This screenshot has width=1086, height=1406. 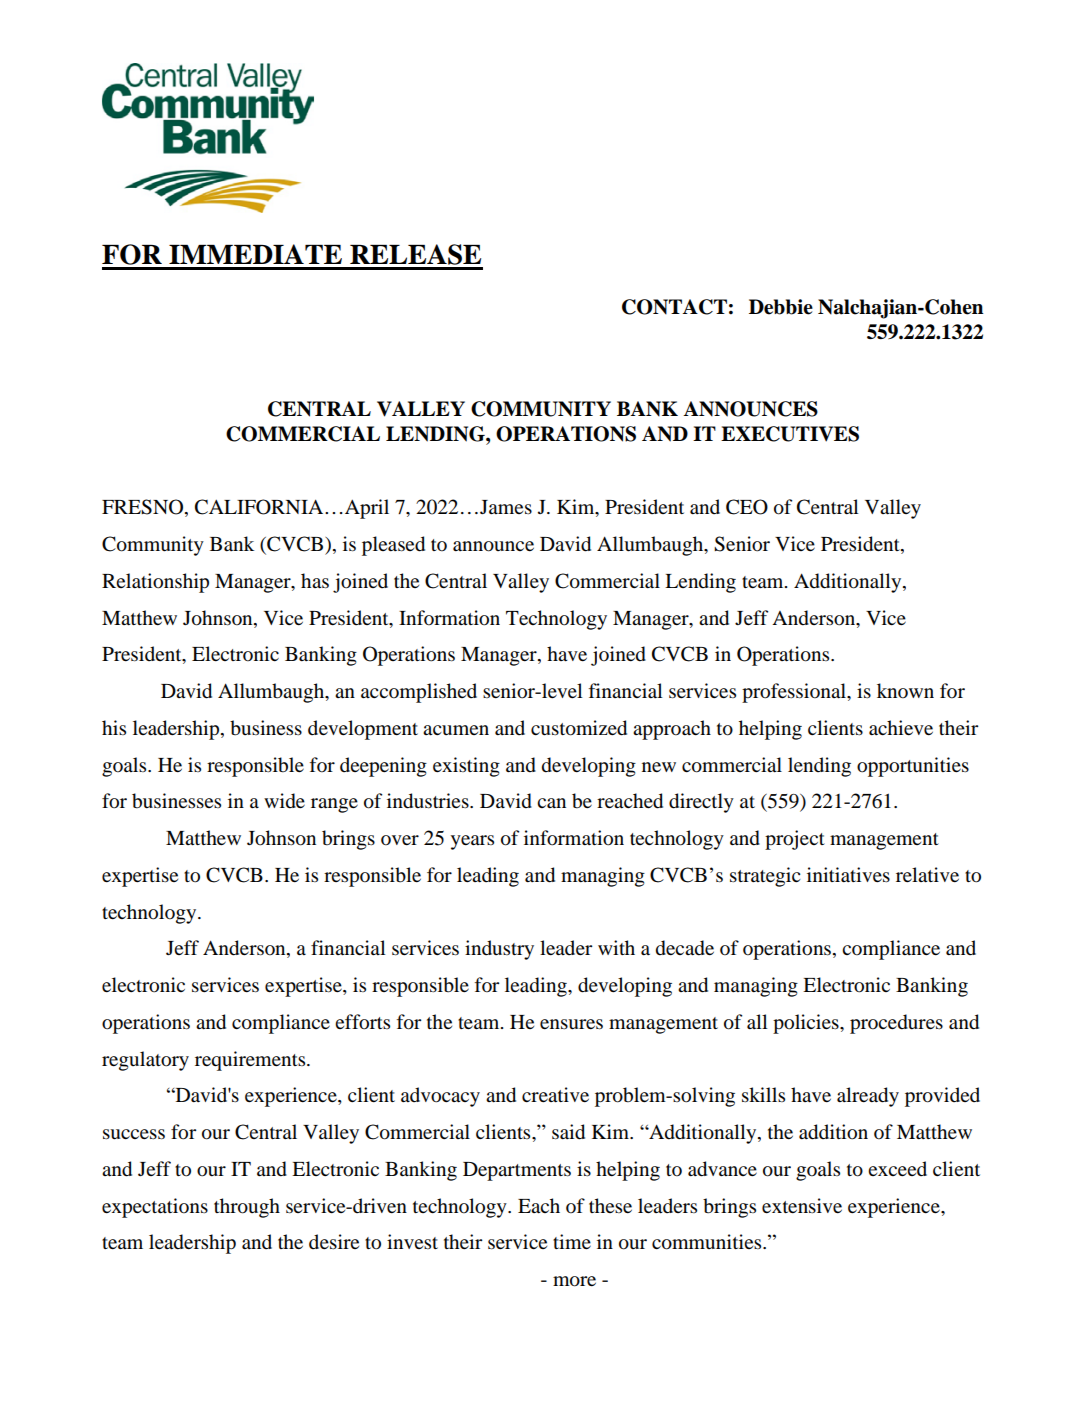 What do you see at coordinates (551, 803) in the screenshot?
I see `can` at bounding box center [551, 803].
